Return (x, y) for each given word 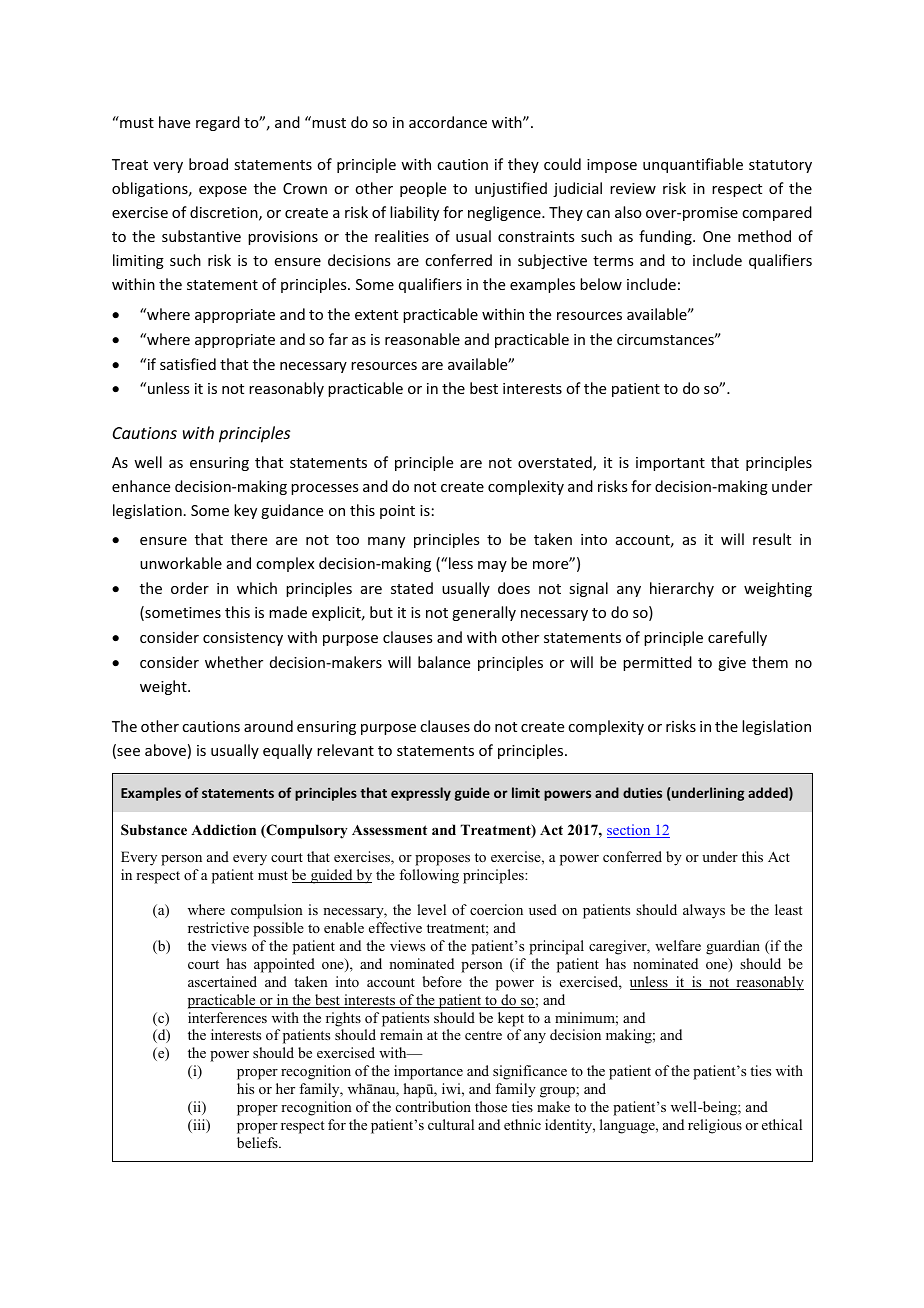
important (670, 464)
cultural (451, 1124)
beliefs (258, 1142)
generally (484, 613)
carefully (737, 638)
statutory (780, 166)
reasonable (422, 339)
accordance (448, 122)
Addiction (223, 829)
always (704, 911)
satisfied (188, 364)
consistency (243, 639)
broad (208, 164)
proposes (442, 860)
